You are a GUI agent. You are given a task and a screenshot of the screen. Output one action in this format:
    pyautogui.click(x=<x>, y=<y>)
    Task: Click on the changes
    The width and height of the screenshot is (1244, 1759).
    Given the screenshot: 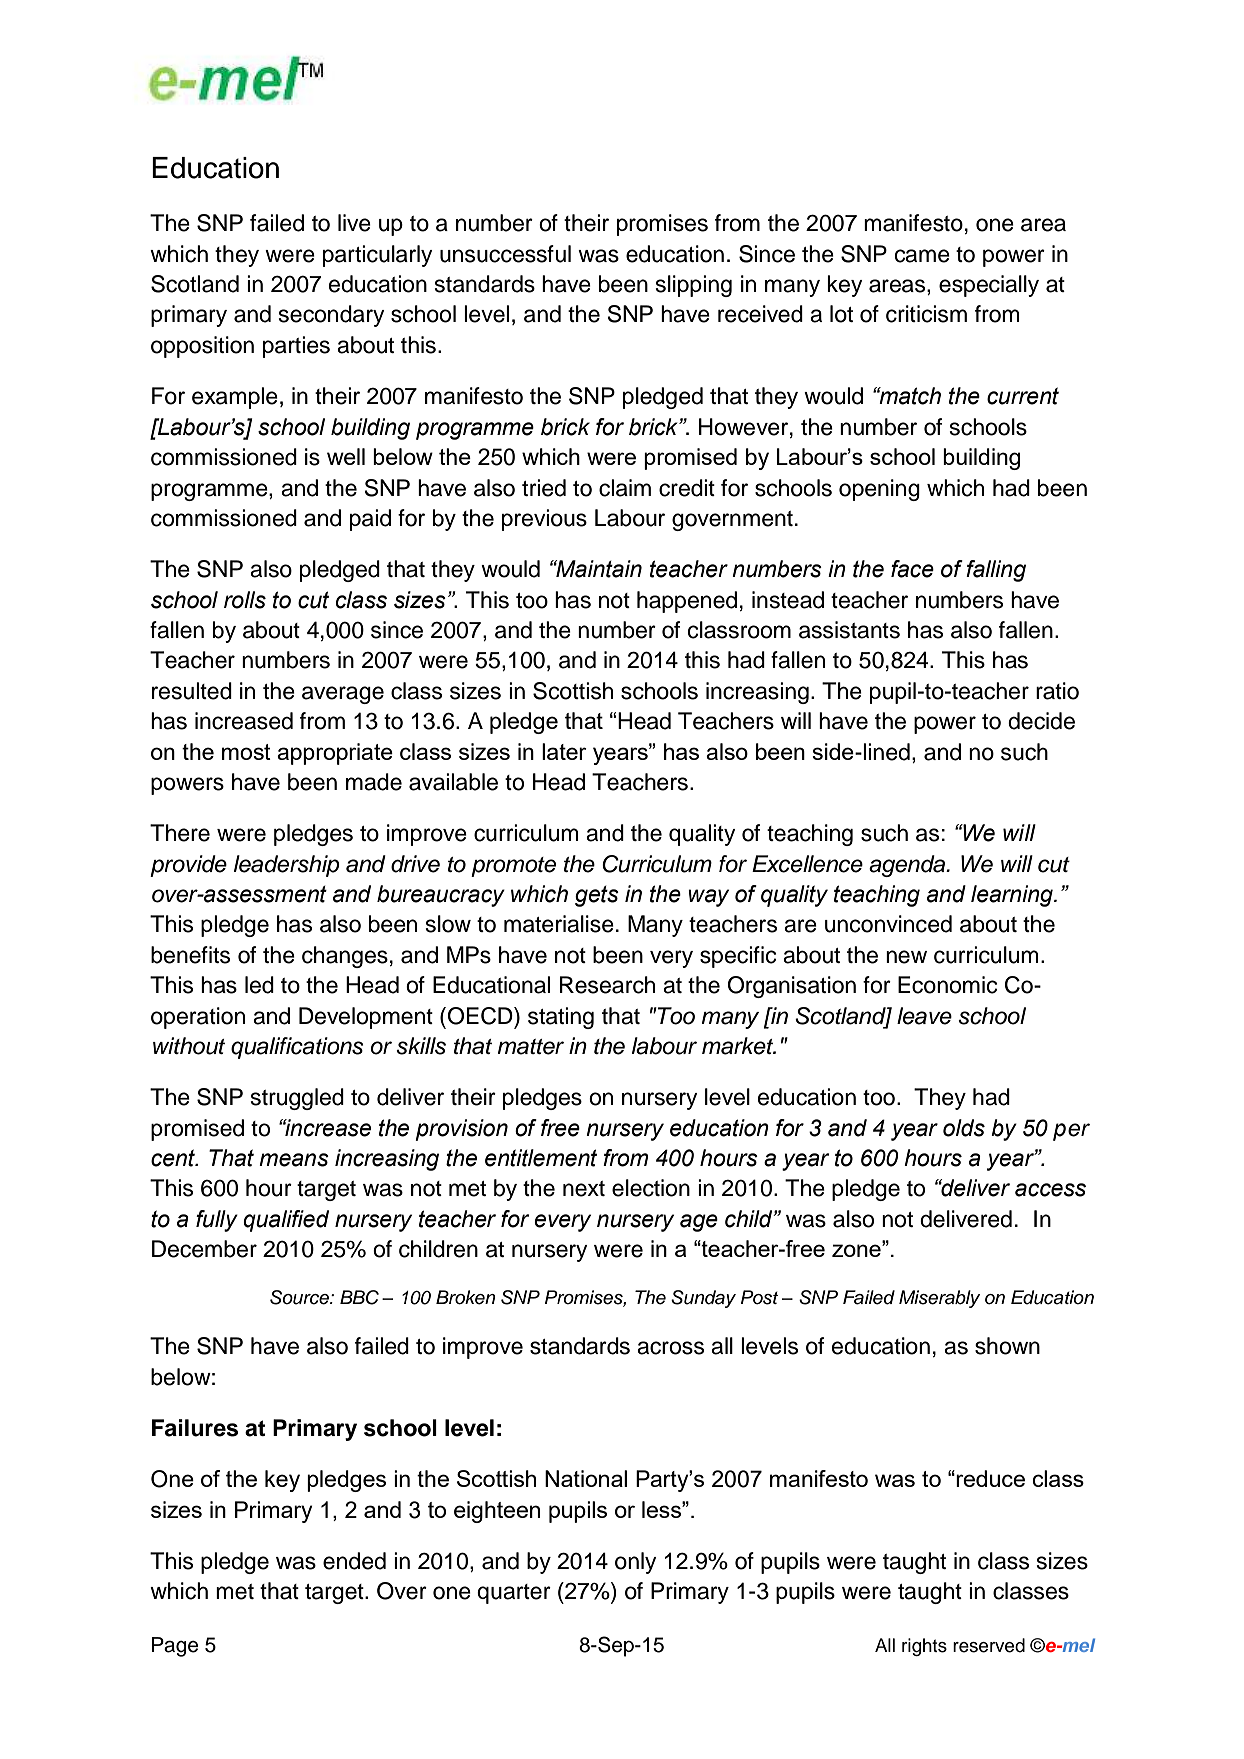 What is the action you would take?
    pyautogui.click(x=345, y=957)
